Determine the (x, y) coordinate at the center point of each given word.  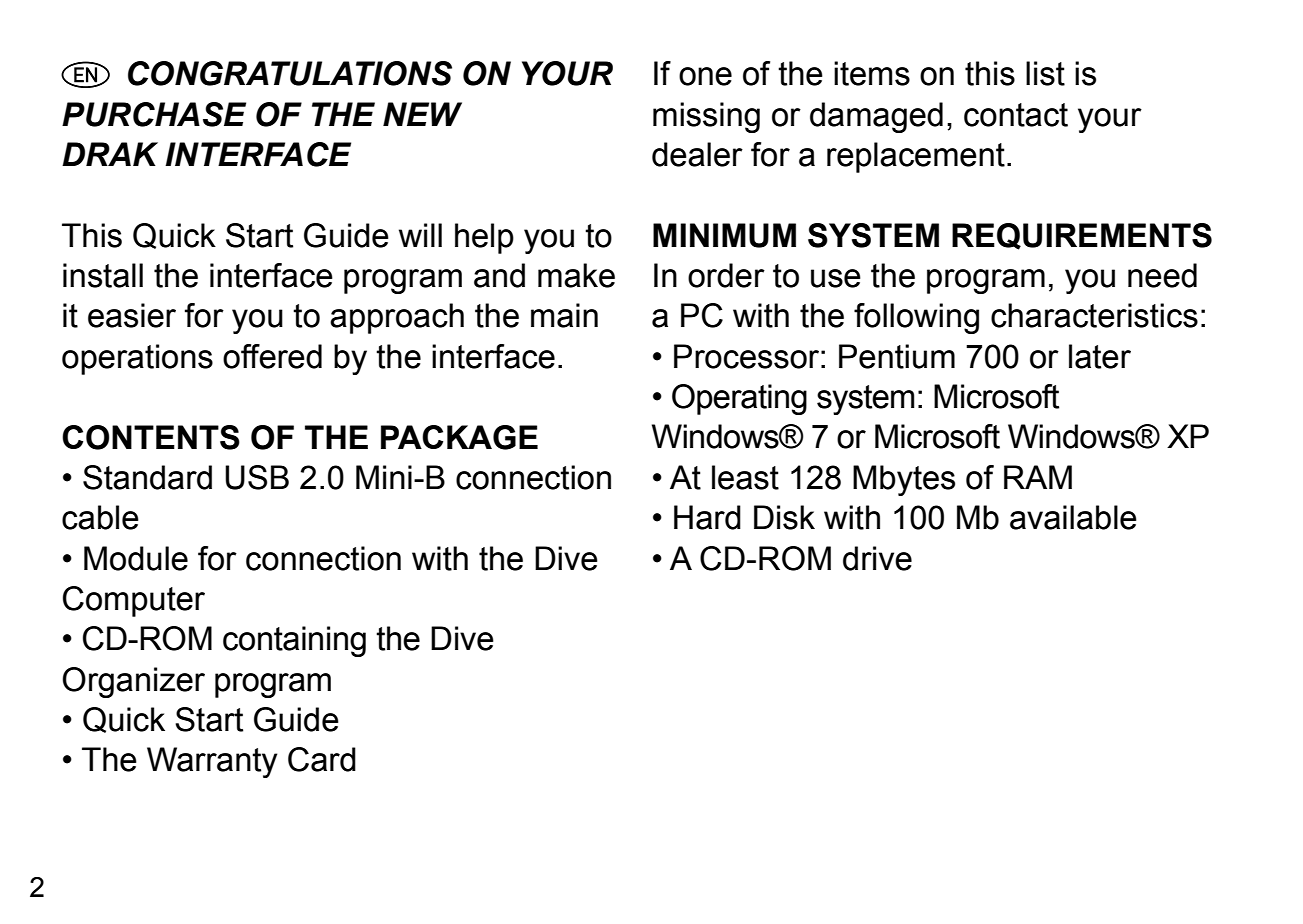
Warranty (212, 762)
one (705, 76)
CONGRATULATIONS (290, 73)
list (1045, 73)
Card (322, 759)
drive (877, 558)
